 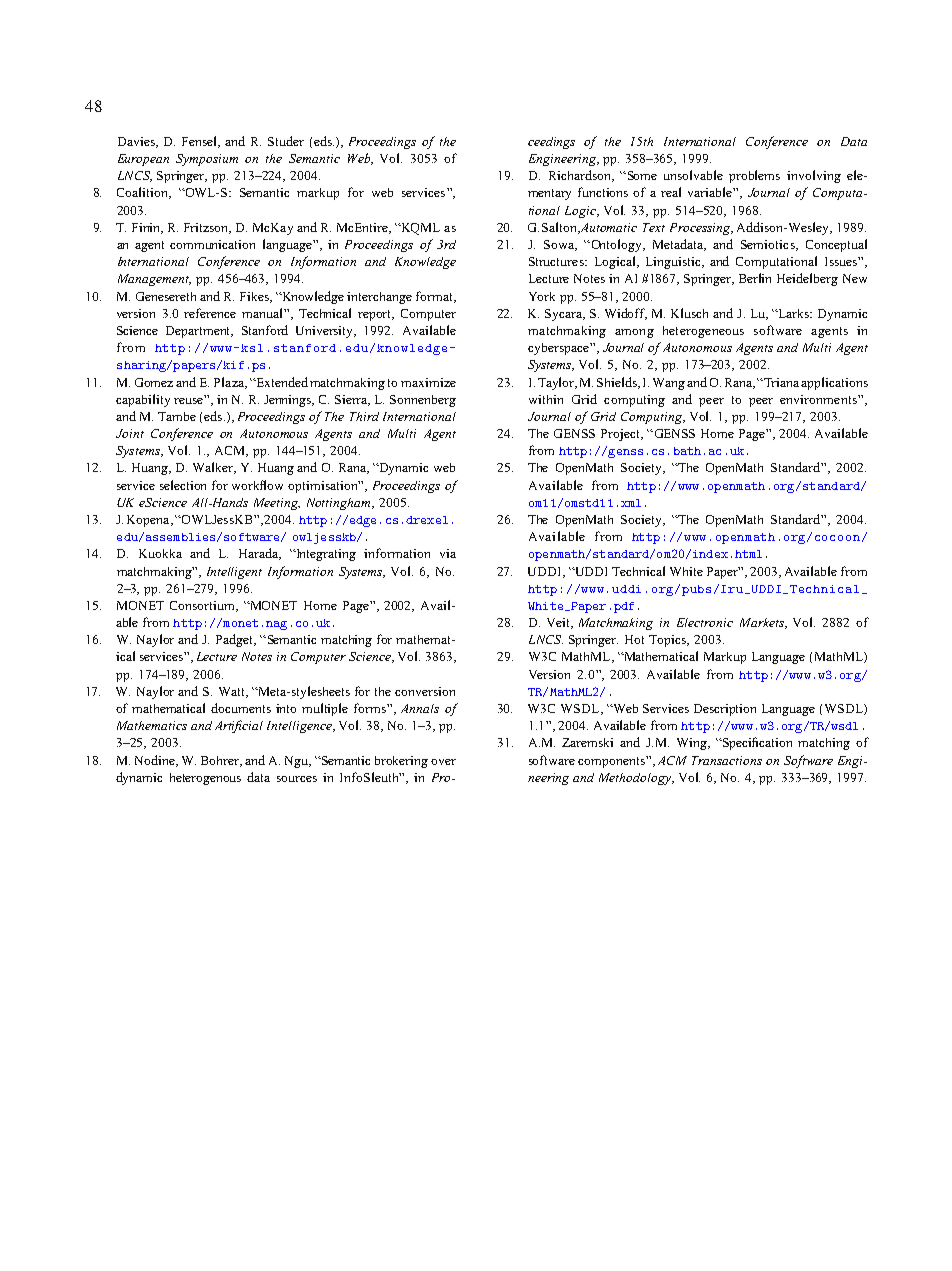 I want to click on environments, so click(x=819, y=399).
